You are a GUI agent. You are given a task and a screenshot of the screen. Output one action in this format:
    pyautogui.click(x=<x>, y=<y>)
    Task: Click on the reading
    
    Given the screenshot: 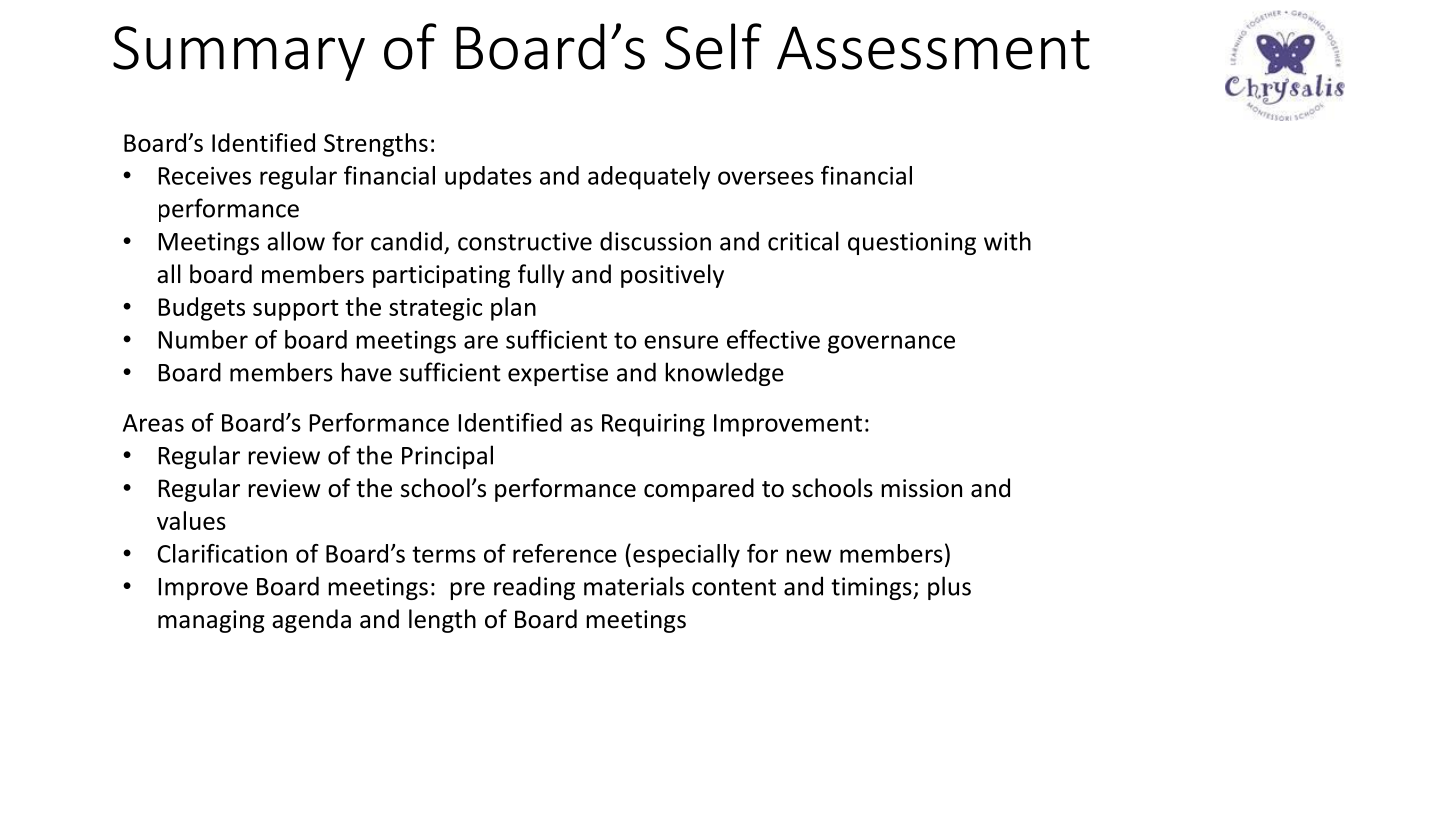 What is the action you would take?
    pyautogui.click(x=534, y=588)
